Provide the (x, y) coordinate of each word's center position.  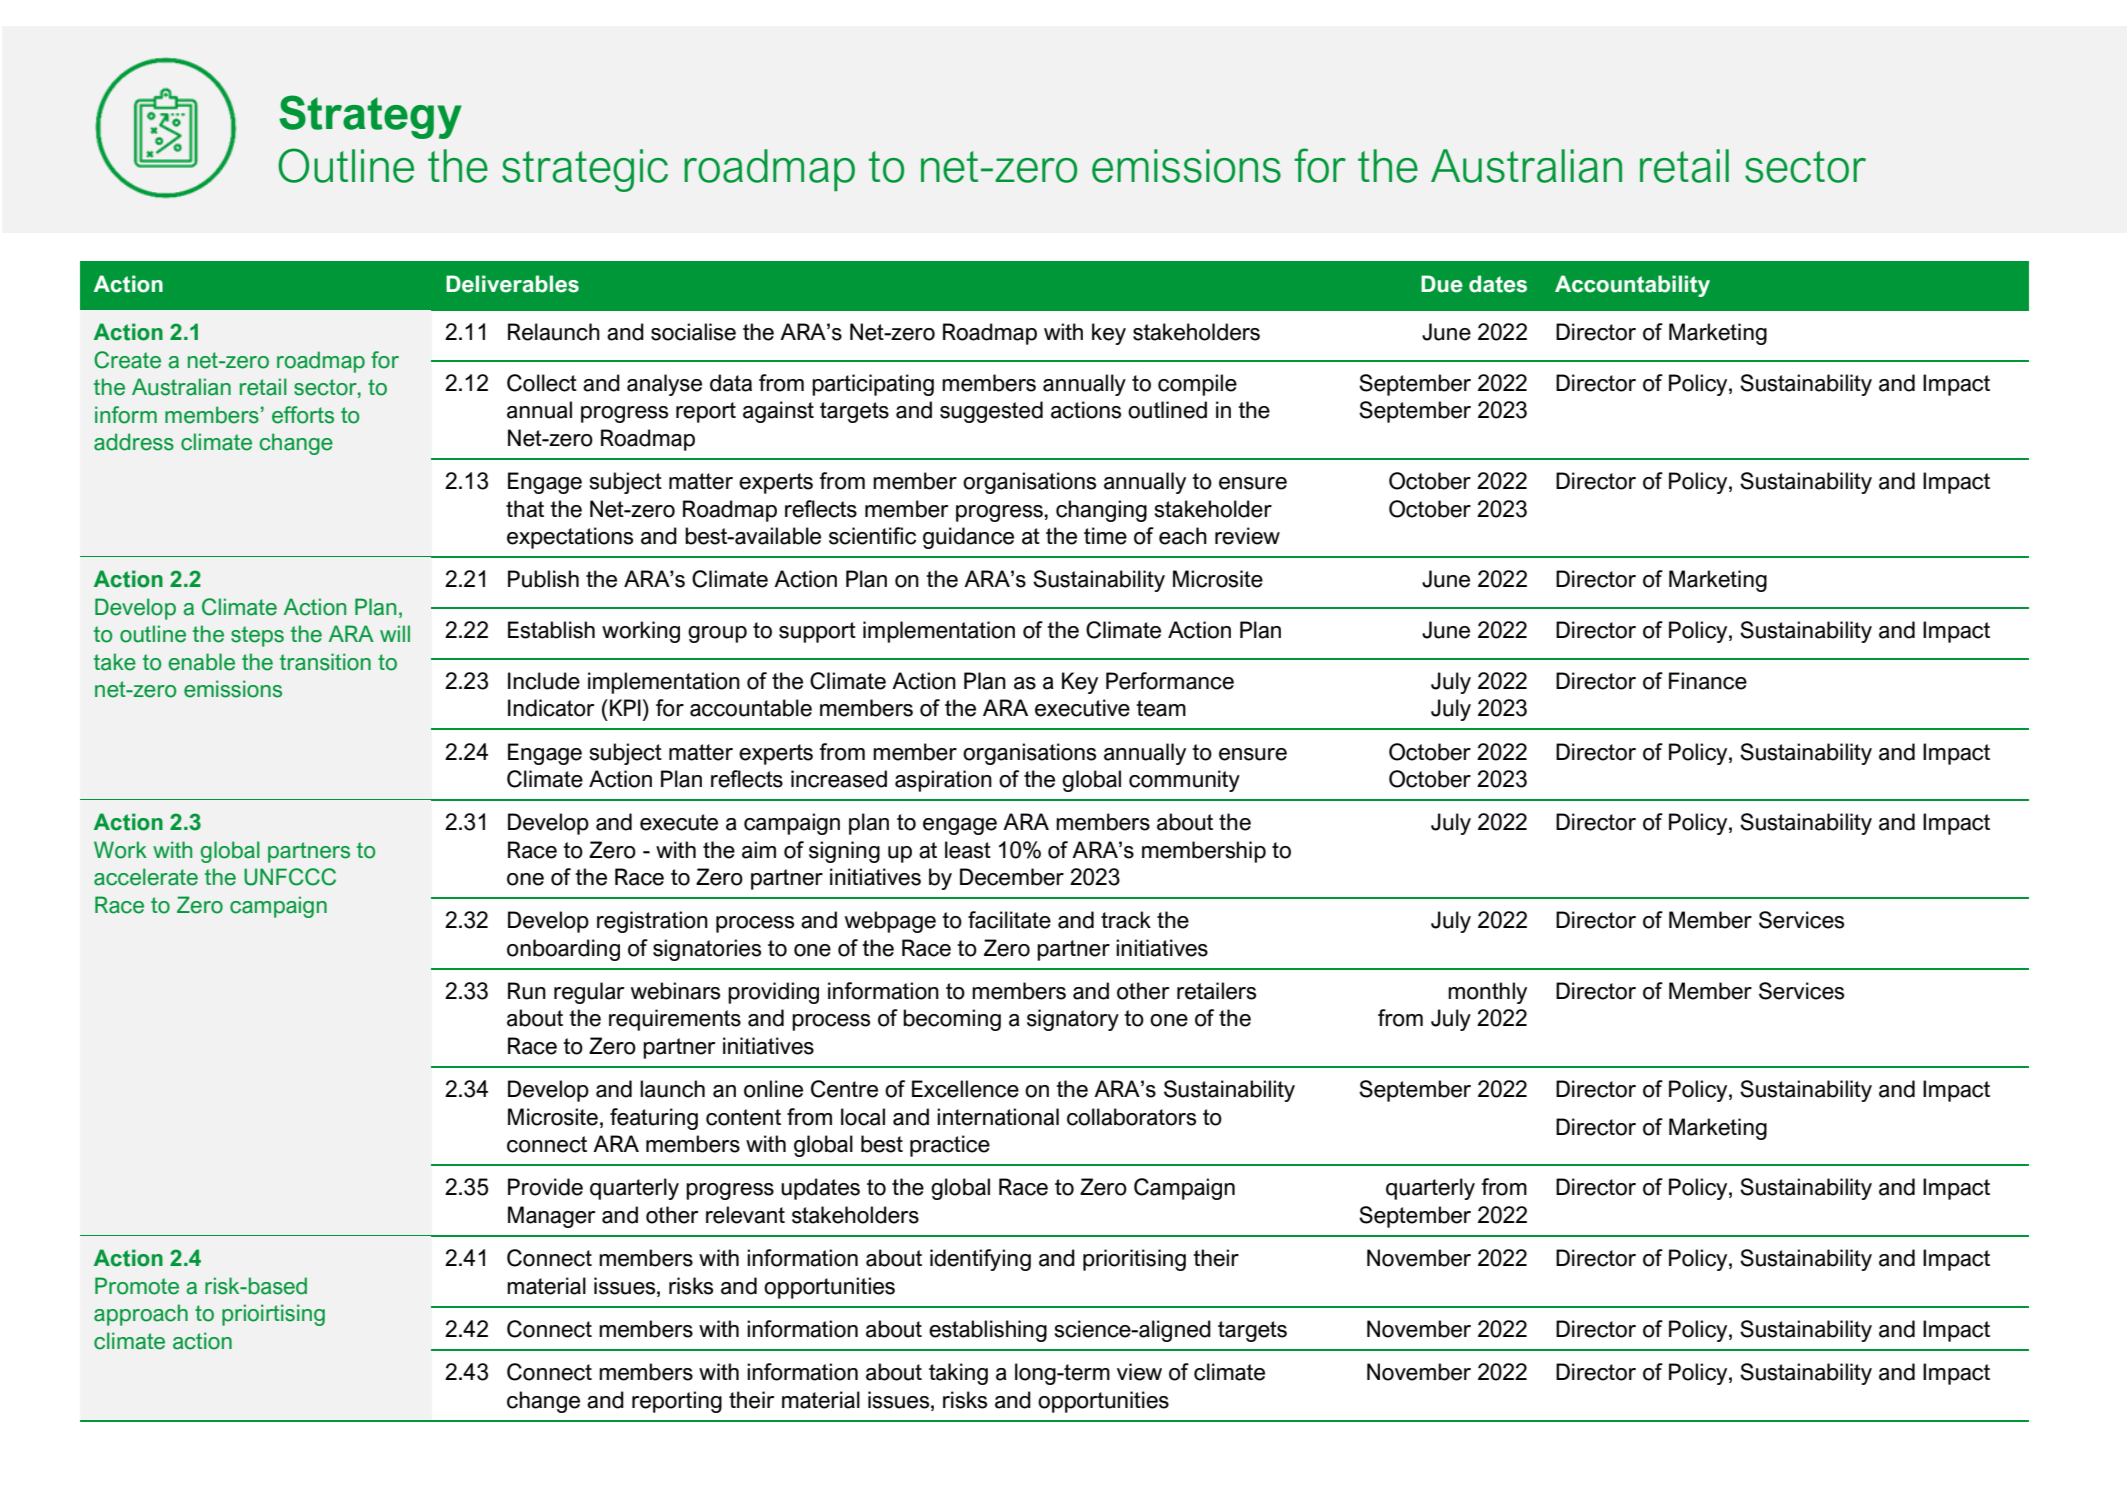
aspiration (943, 781)
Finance (1708, 681)
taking (958, 1374)
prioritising (1134, 1260)
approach (141, 1315)
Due (1442, 284)
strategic (585, 170)
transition (325, 662)
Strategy (370, 117)
